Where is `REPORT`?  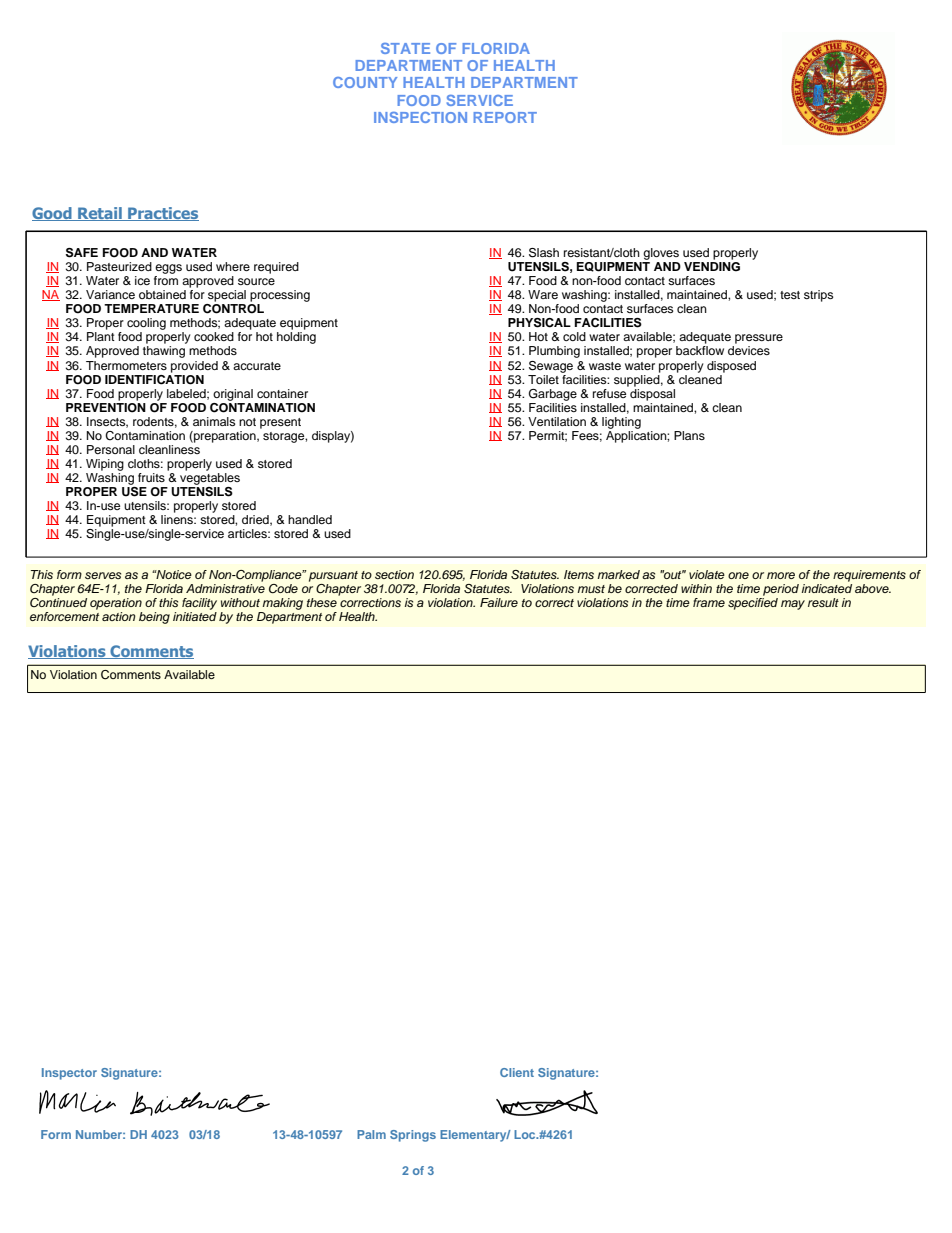
REPORT is located at coordinates (505, 117).
